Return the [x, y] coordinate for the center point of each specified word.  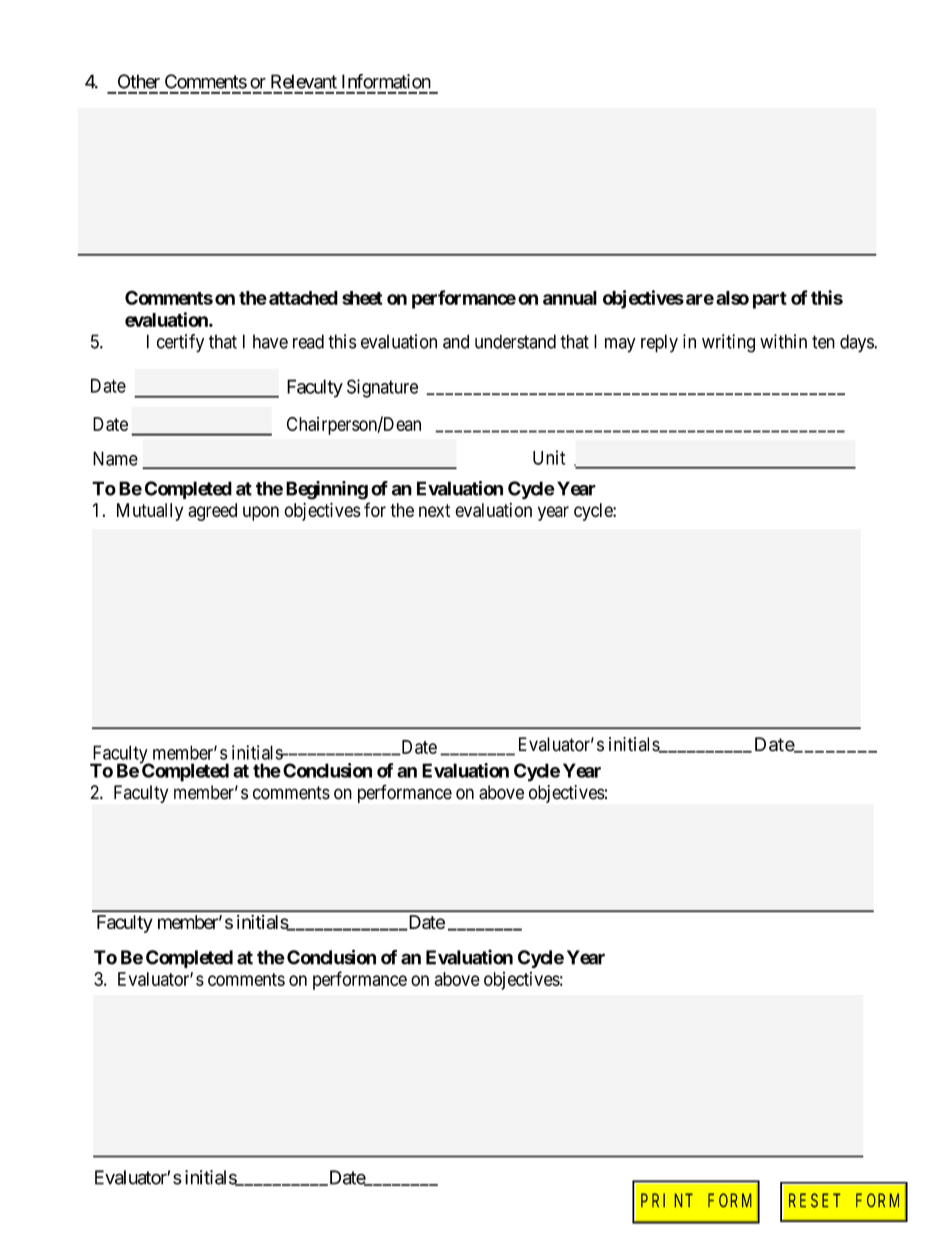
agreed [212, 512]
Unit [549, 457]
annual [570, 298]
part [770, 300]
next [434, 510]
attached [303, 298]
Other [139, 81]
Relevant [304, 81]
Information [386, 81]
